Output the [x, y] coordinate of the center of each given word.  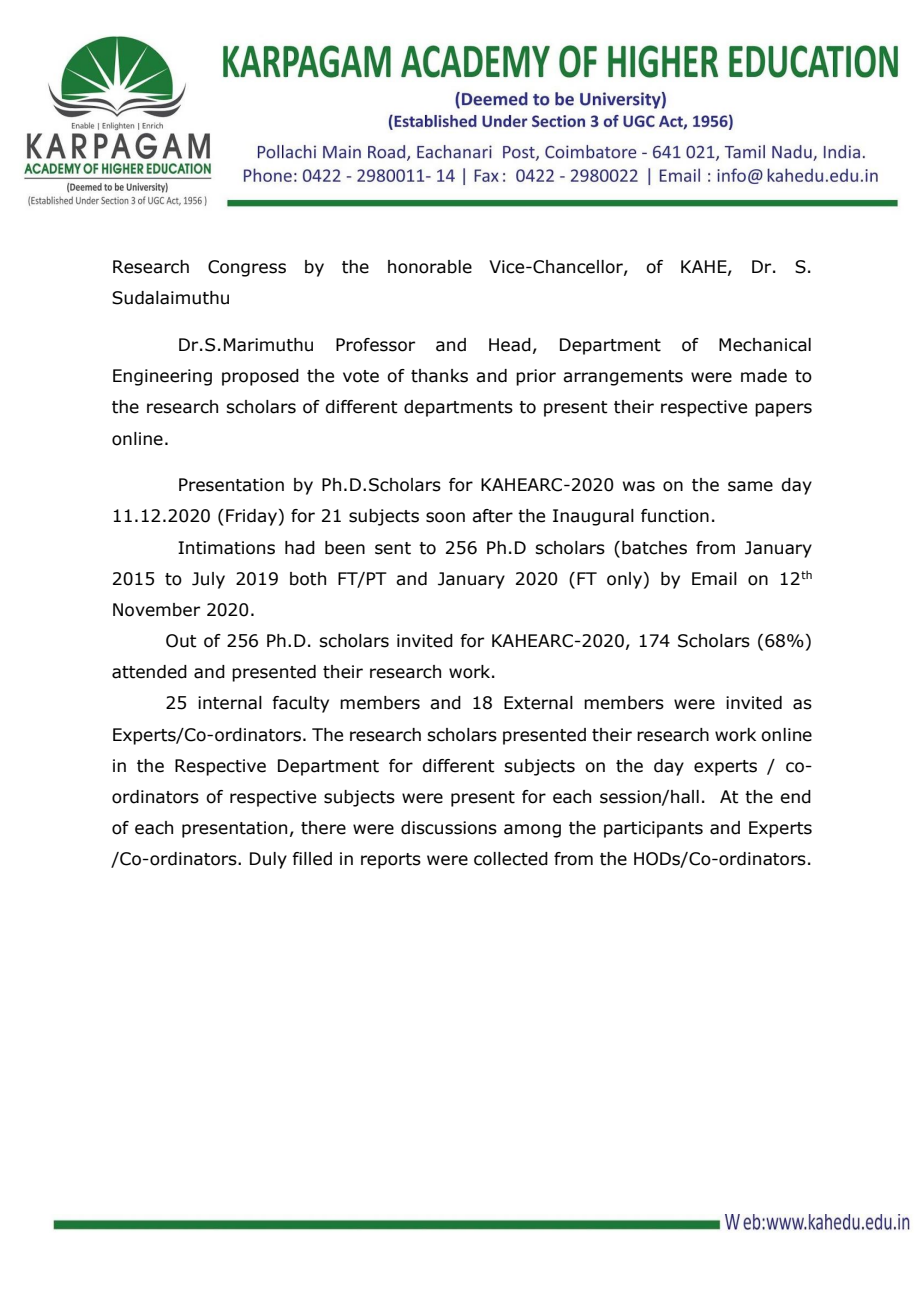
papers [783, 410]
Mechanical [765, 345]
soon [445, 517]
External [538, 703]
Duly [268, 860]
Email [714, 579]
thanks [439, 376]
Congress [247, 268]
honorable [430, 267]
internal [230, 703]
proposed [260, 377]
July [208, 580]
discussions [449, 828]
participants [653, 829]
